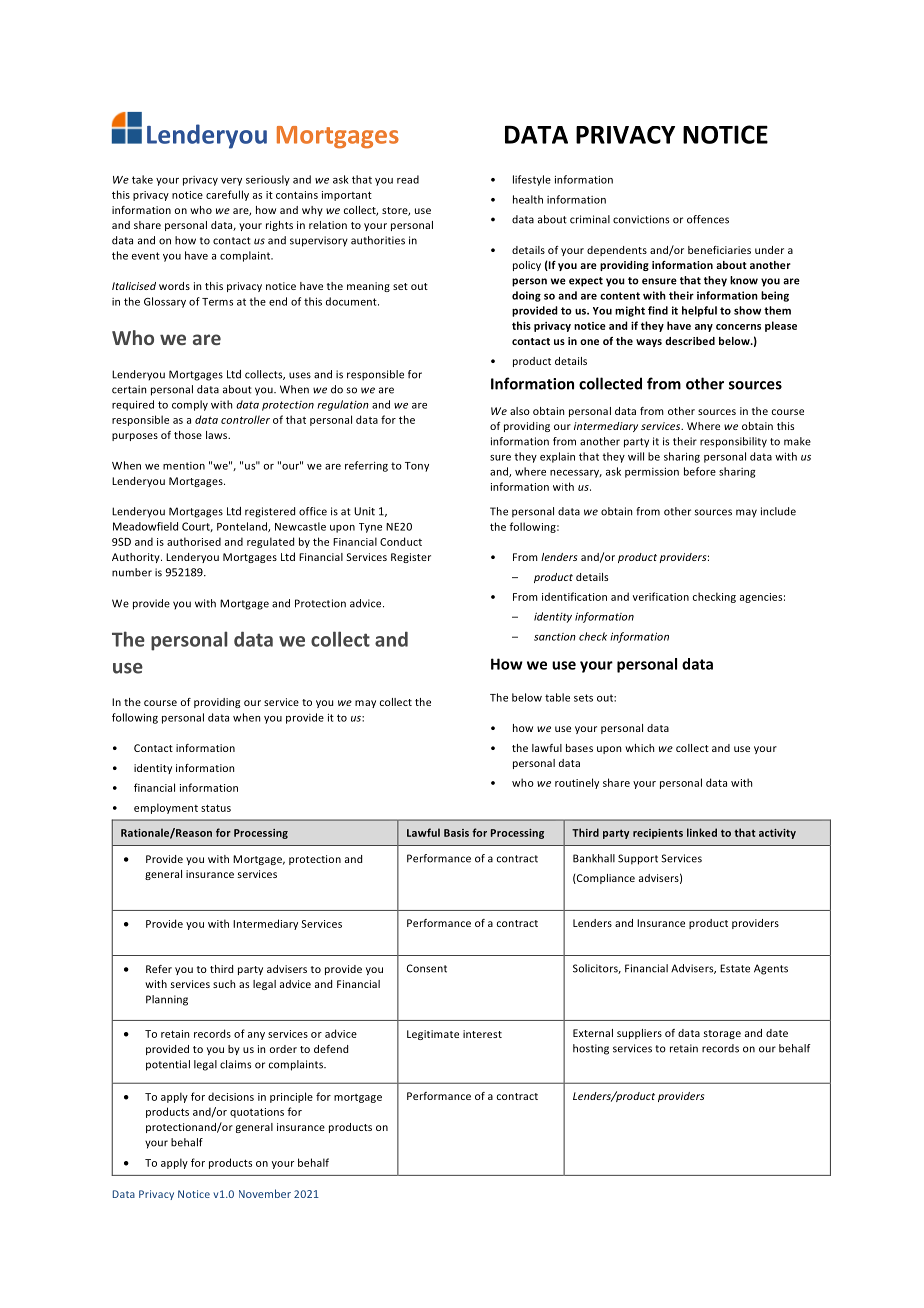 The height and width of the screenshot is (1308, 924). What do you see at coordinates (708, 219) in the screenshot?
I see `offences` at bounding box center [708, 219].
